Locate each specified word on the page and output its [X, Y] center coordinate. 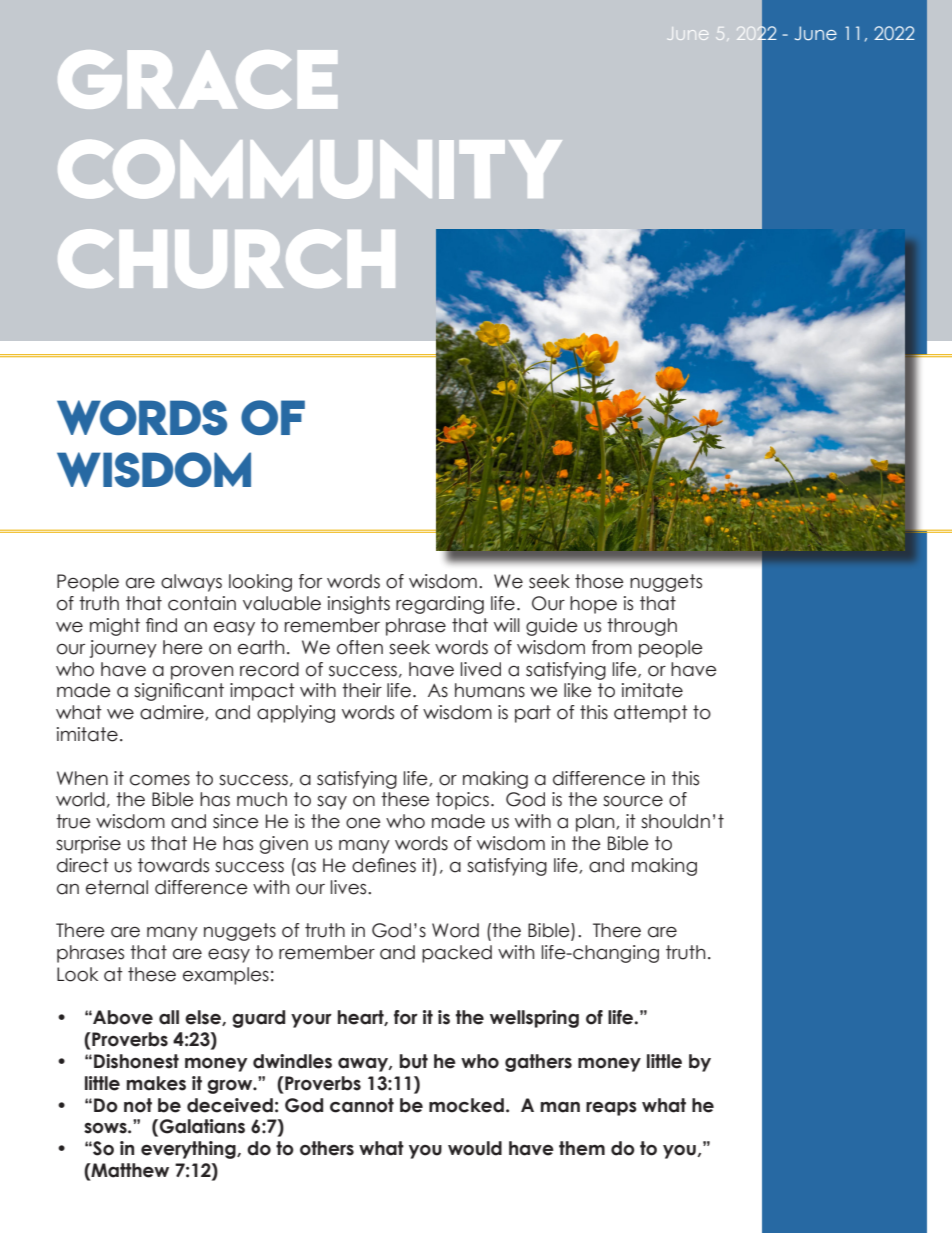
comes [160, 780]
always [191, 583]
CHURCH [226, 258]
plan [596, 823]
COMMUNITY [310, 169]
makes [156, 1083]
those [599, 581]
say [332, 803]
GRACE [197, 79]
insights [359, 605]
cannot [362, 1105]
